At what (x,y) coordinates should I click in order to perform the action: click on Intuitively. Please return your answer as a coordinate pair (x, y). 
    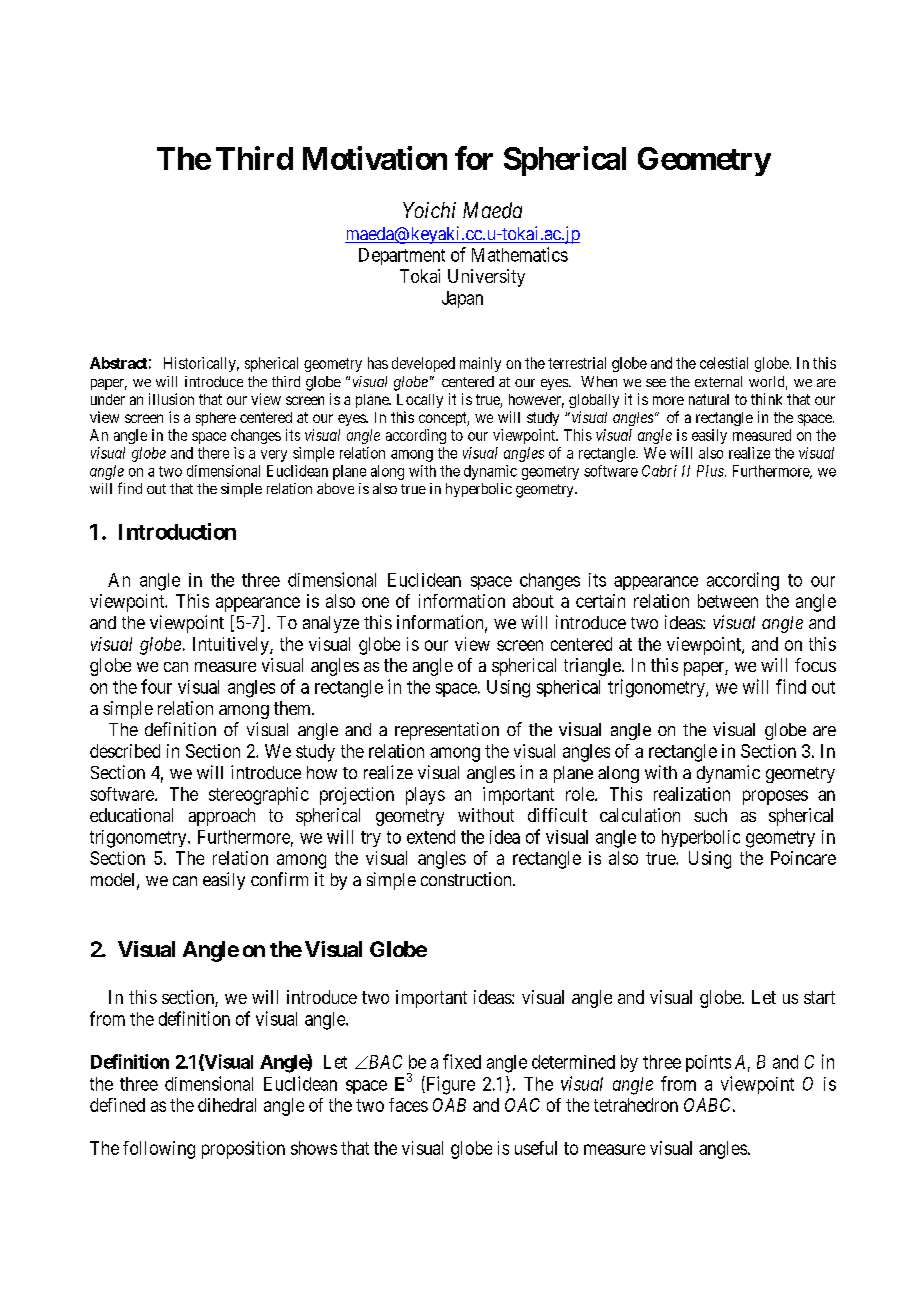
    Looking at the image, I should click on (232, 646).
